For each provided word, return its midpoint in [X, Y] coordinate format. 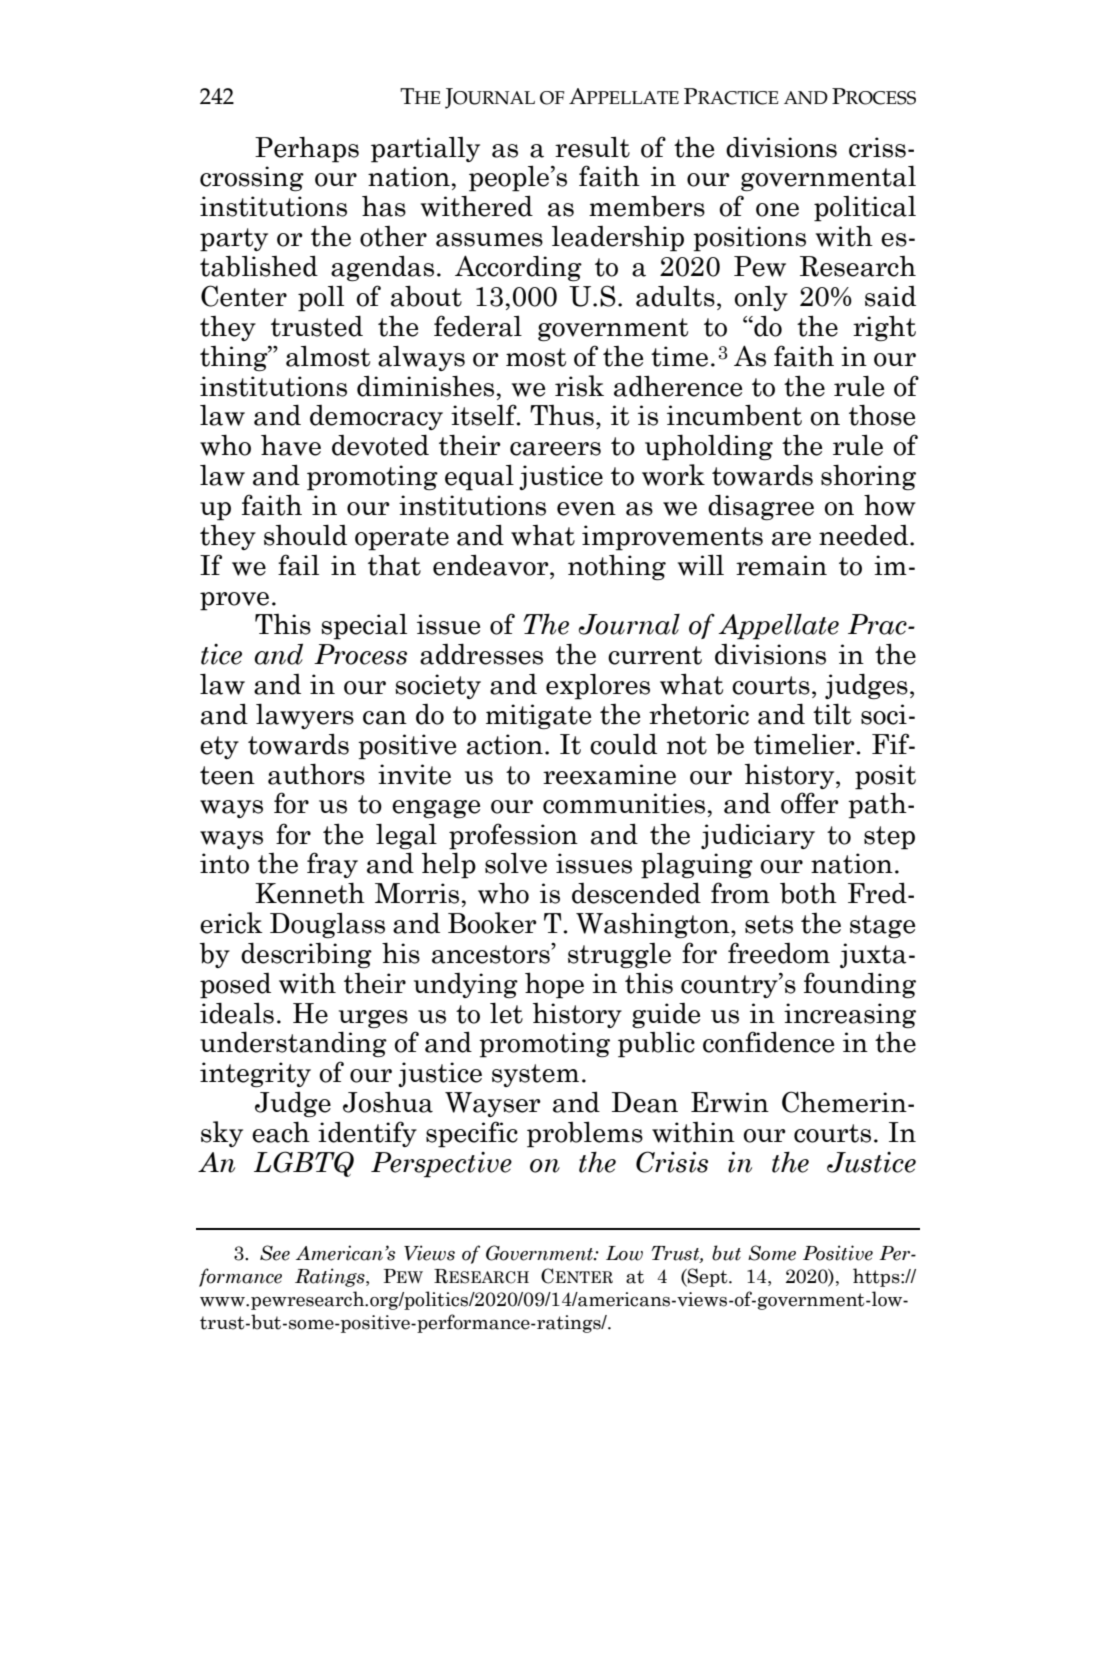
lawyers [305, 716]
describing [306, 955]
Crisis [672, 1162]
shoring [868, 477]
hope [554, 985]
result [592, 147]
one [777, 210]
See [275, 1253]
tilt [832, 714]
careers [555, 449]
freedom [779, 953]
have [291, 445]
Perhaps [307, 149]
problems [585, 1134]
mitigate [538, 716]
